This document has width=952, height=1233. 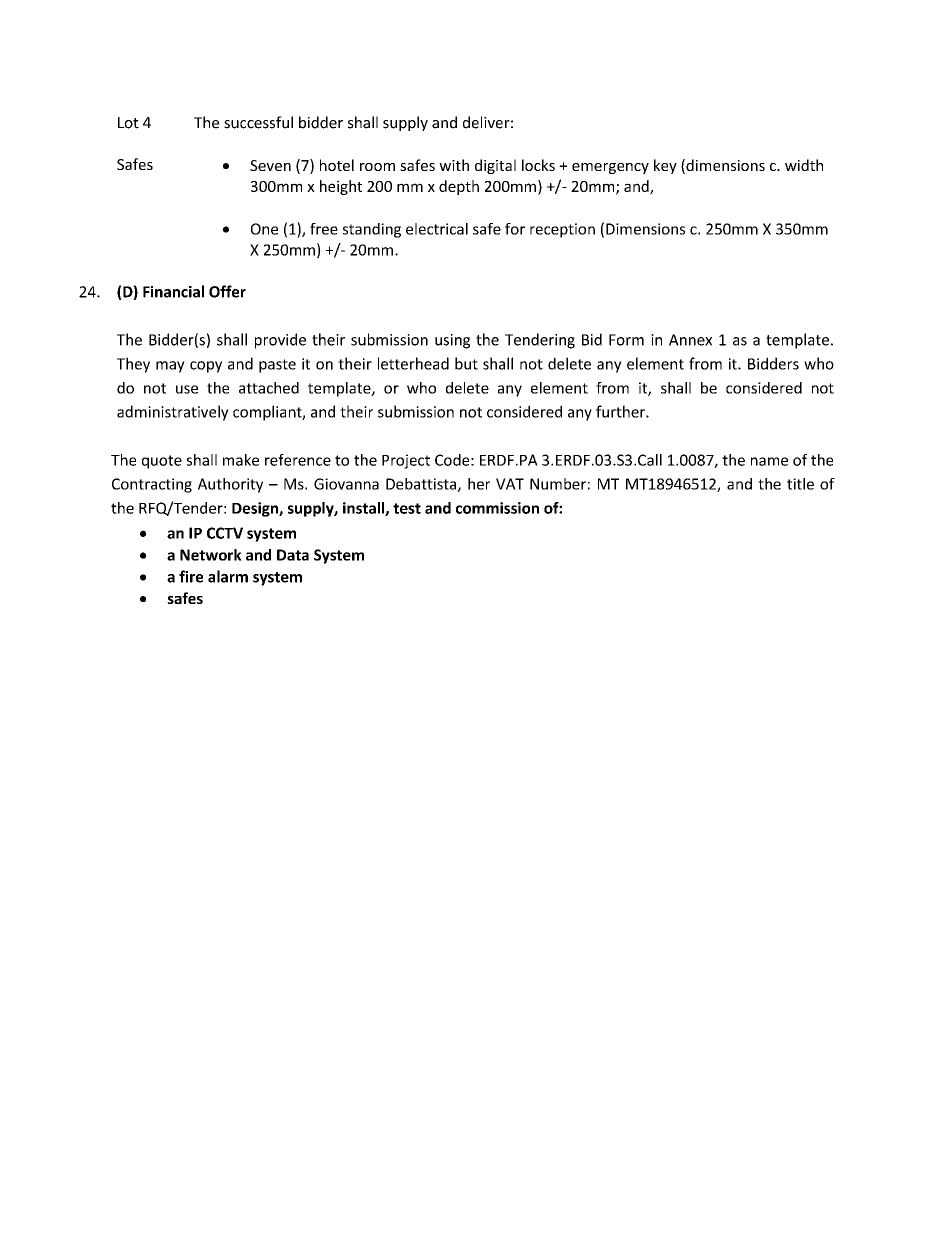 I want to click on Network, so click(x=211, y=555).
